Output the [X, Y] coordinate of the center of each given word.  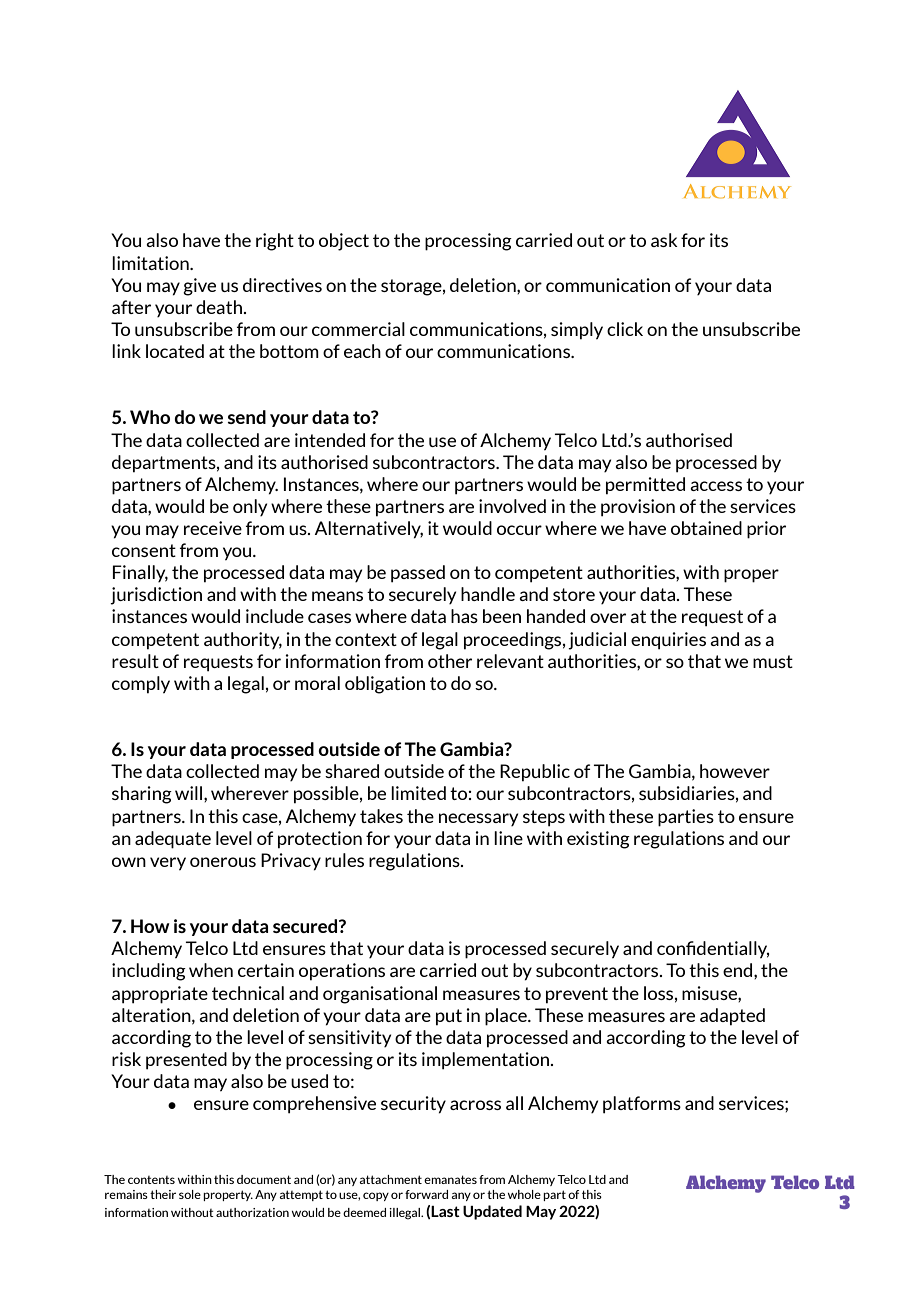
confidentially [713, 950]
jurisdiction [156, 596]
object [344, 242]
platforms [642, 1105]
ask [664, 240]
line [508, 838]
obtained [706, 528]
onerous [223, 862]
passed [418, 574]
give [199, 287]
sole [190, 1194]
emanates [450, 1179]
